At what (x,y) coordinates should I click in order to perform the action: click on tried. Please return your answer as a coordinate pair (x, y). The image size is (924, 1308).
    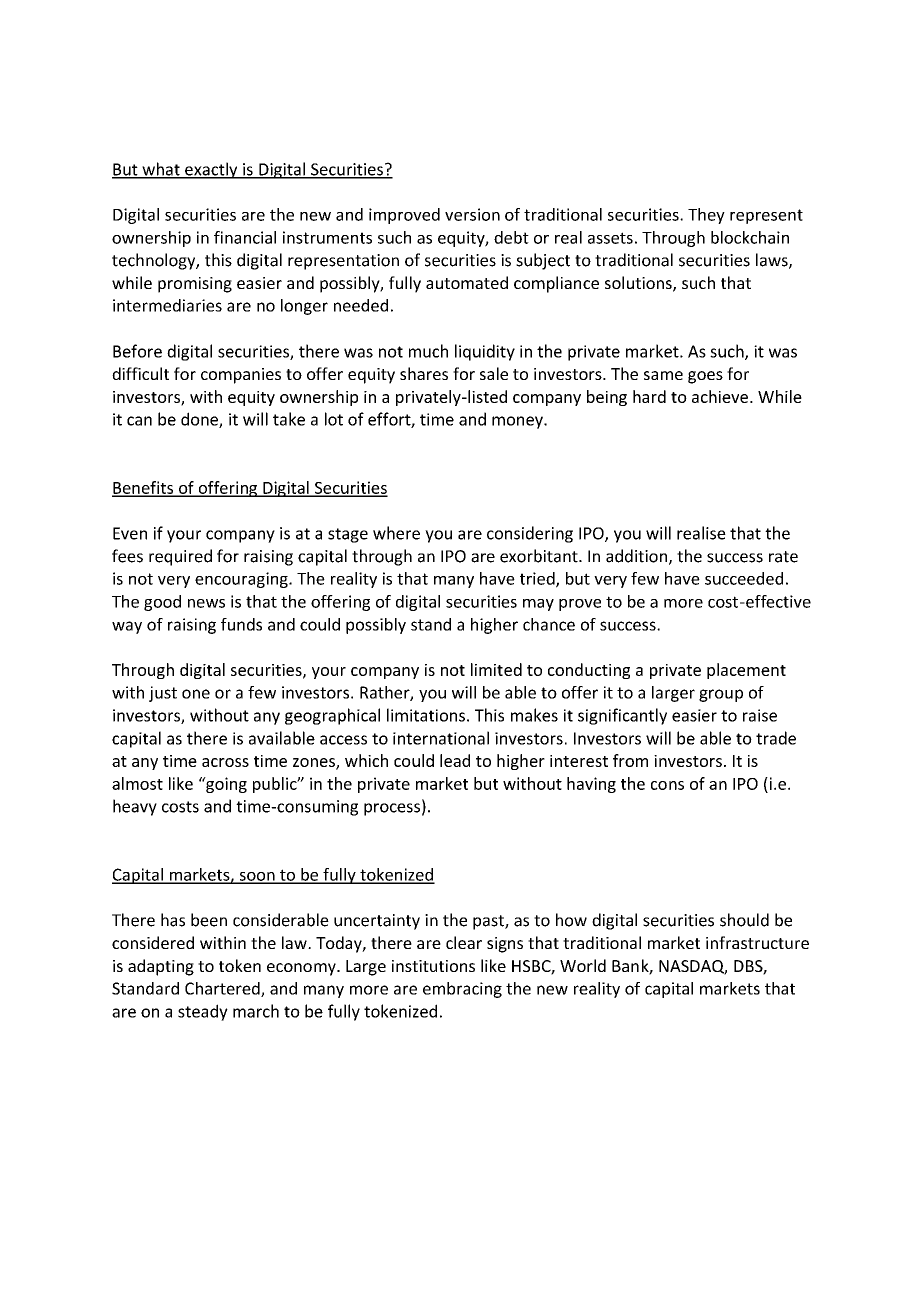
    Looking at the image, I should click on (538, 579).
